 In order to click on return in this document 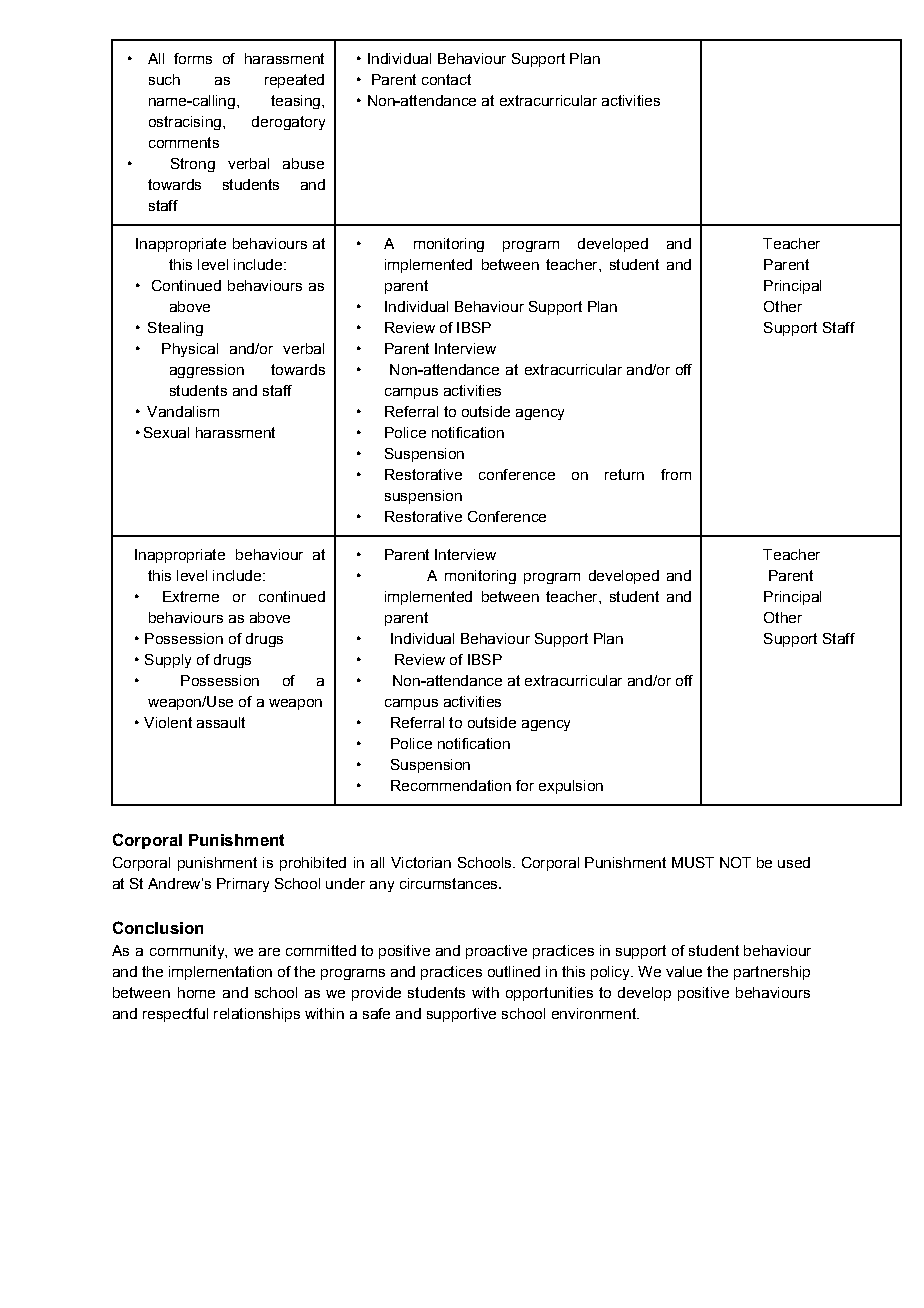, I will do `click(624, 474)`.
